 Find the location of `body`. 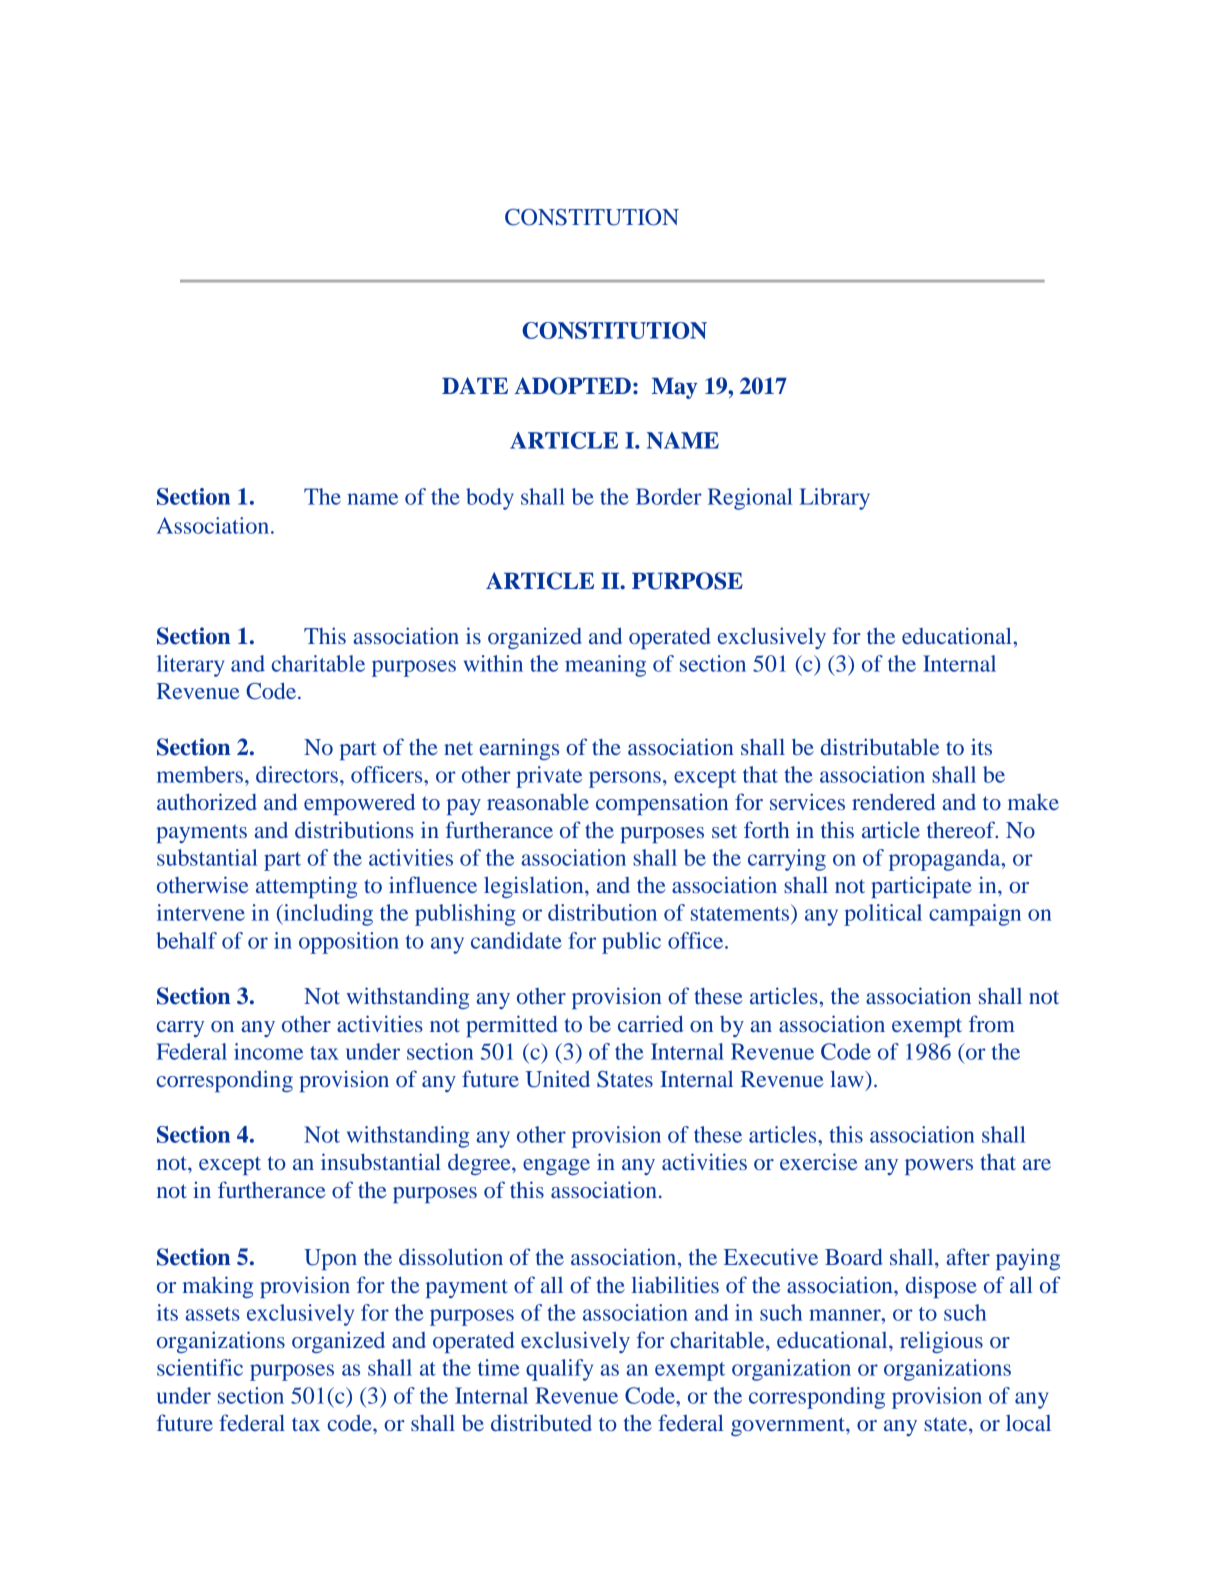

body is located at coordinates (490, 499).
